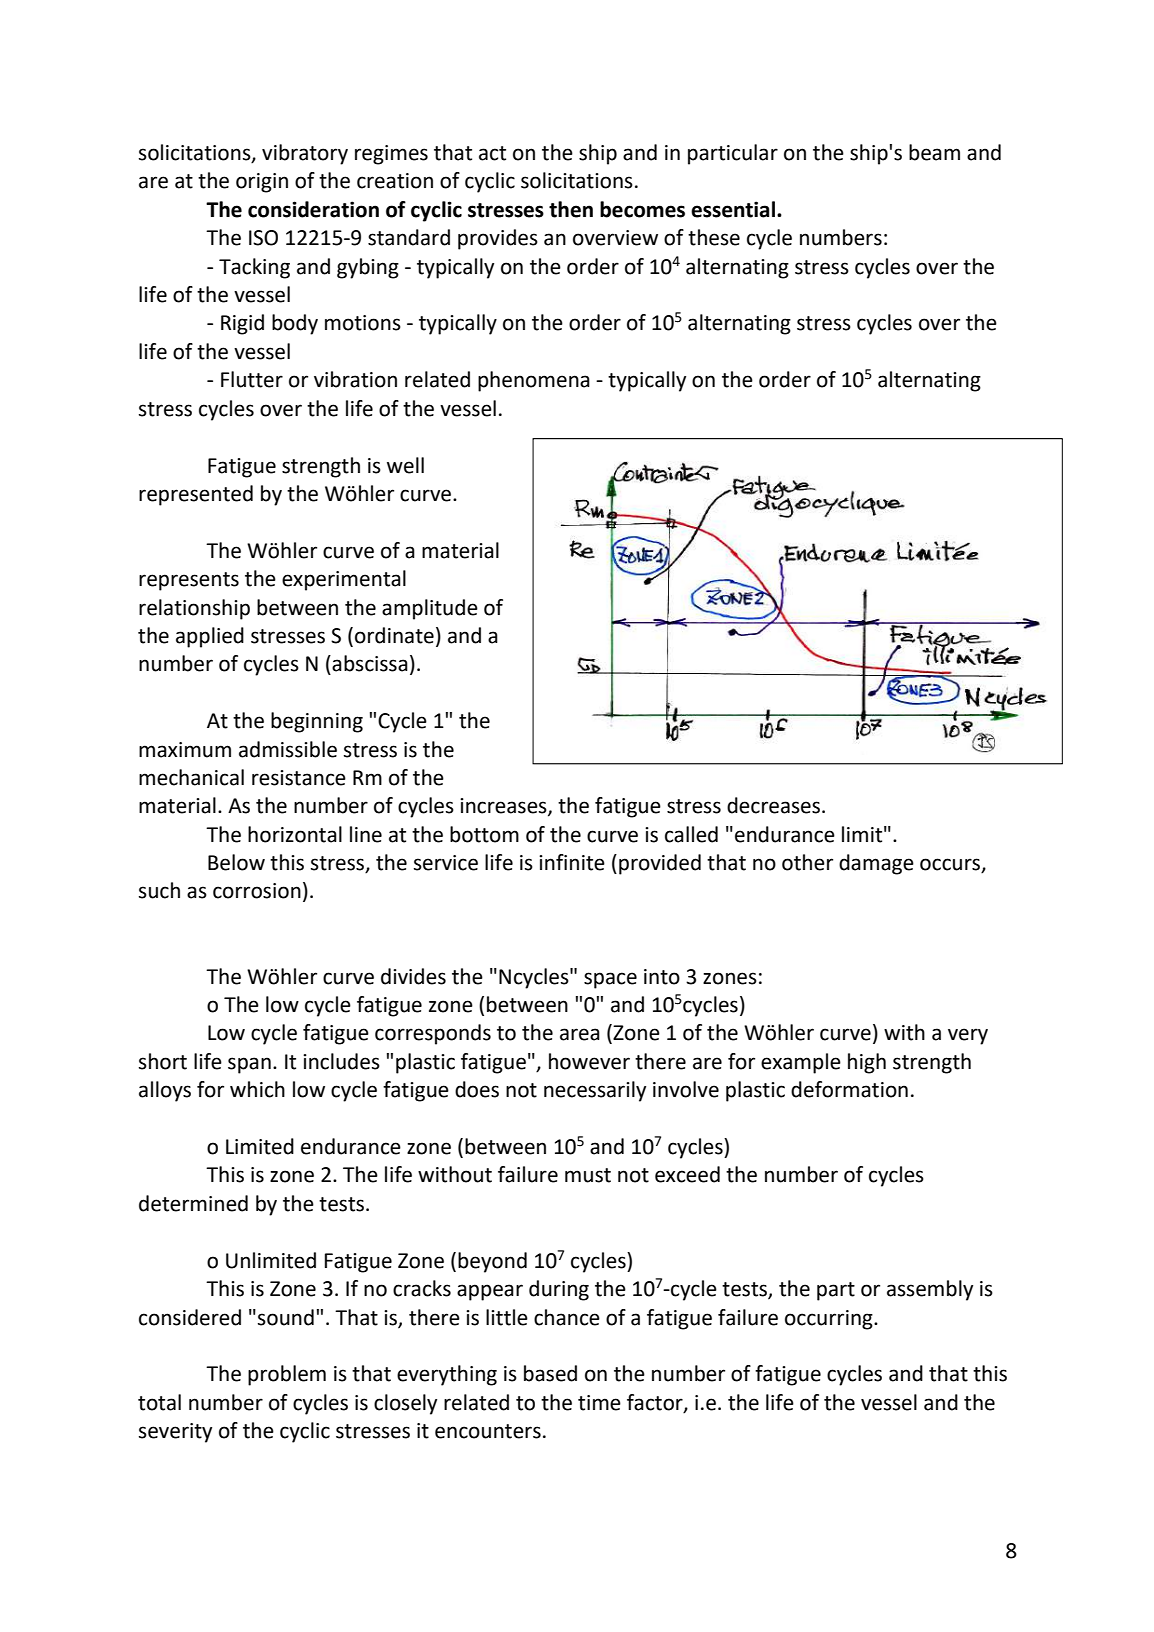 The height and width of the document is (1632, 1154). I want to click on amplitude, so click(430, 609).
